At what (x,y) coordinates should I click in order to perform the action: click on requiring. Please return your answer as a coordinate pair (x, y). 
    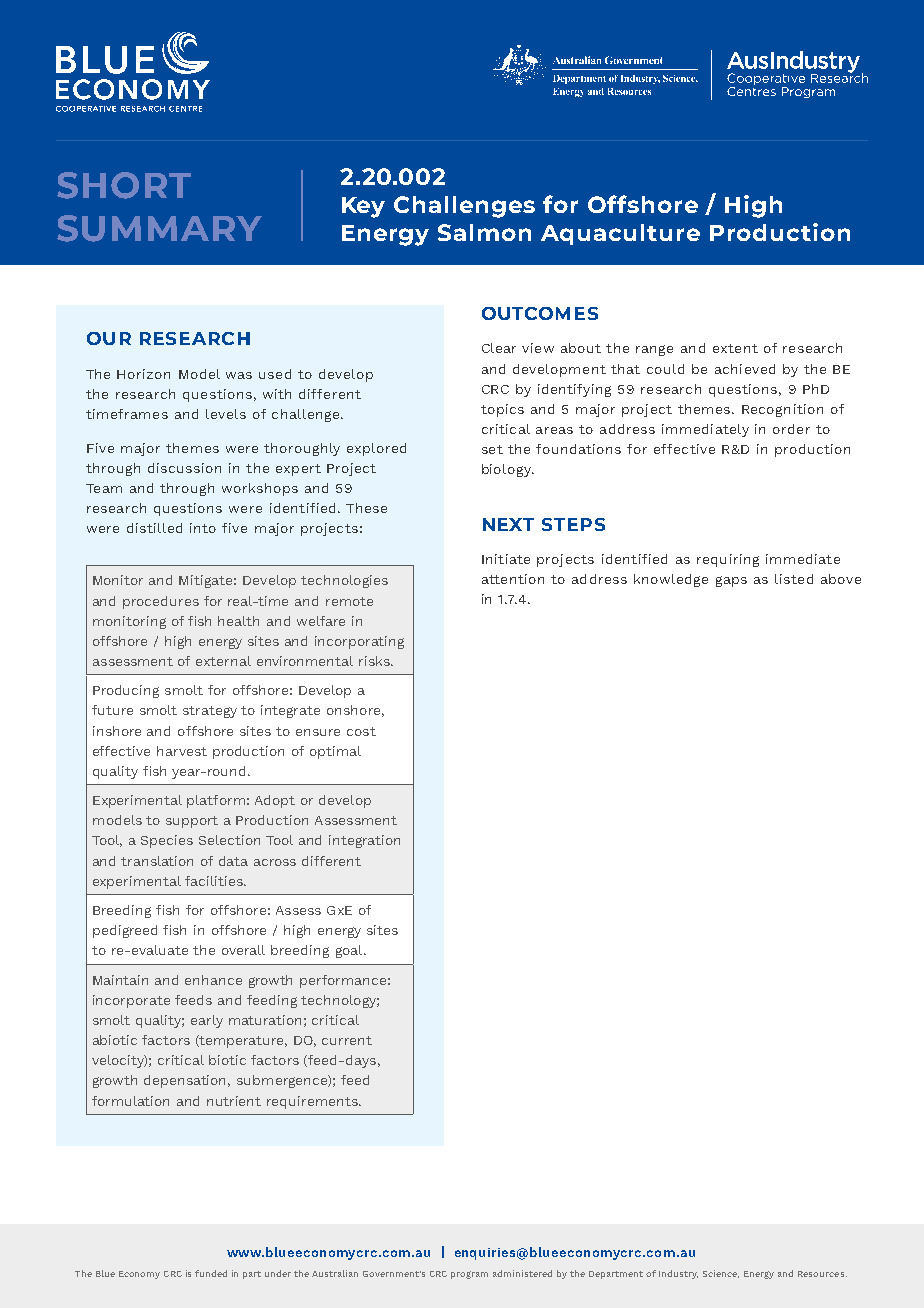
    Looking at the image, I should click on (728, 560).
